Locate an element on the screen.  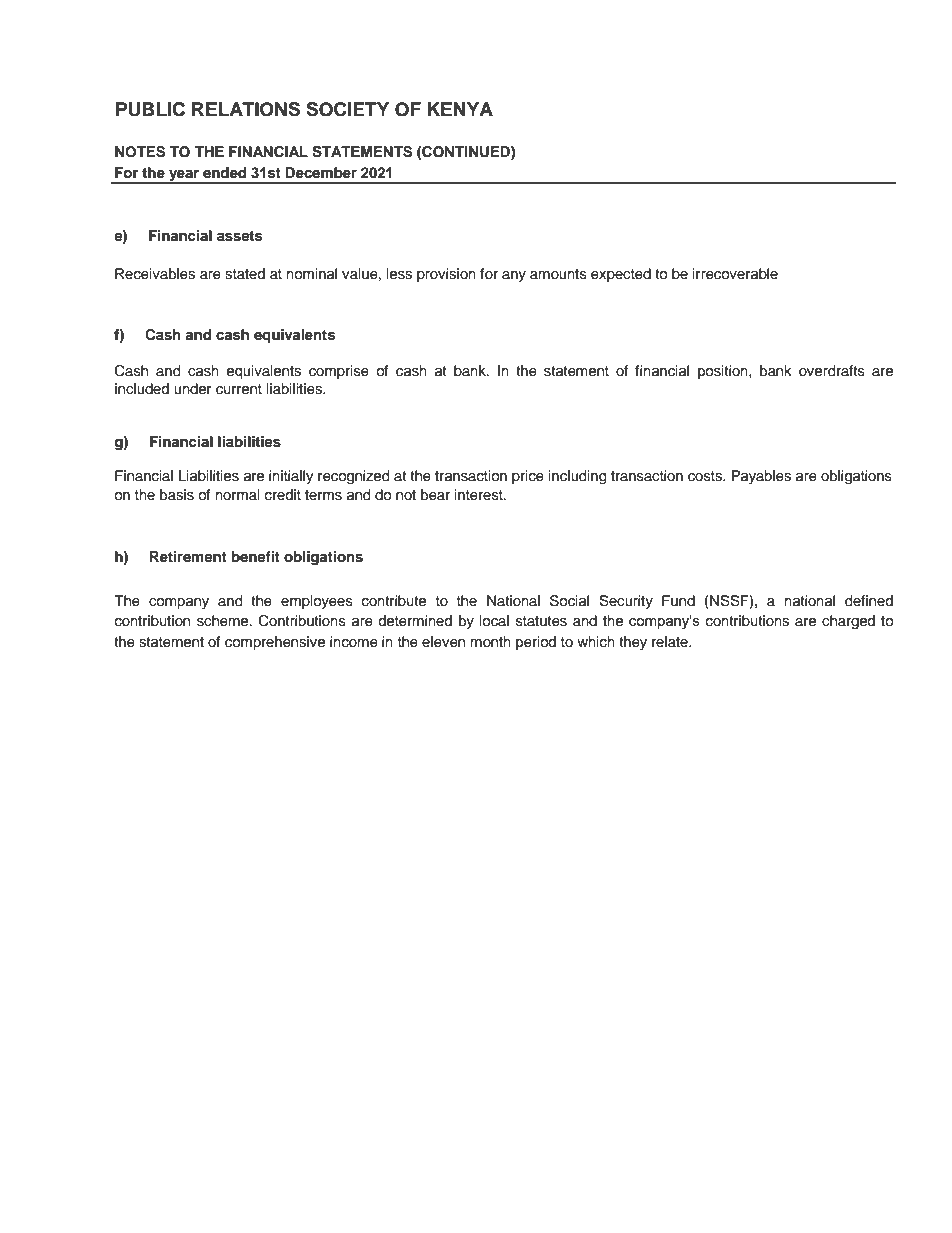
overdrafts is located at coordinates (832, 371).
